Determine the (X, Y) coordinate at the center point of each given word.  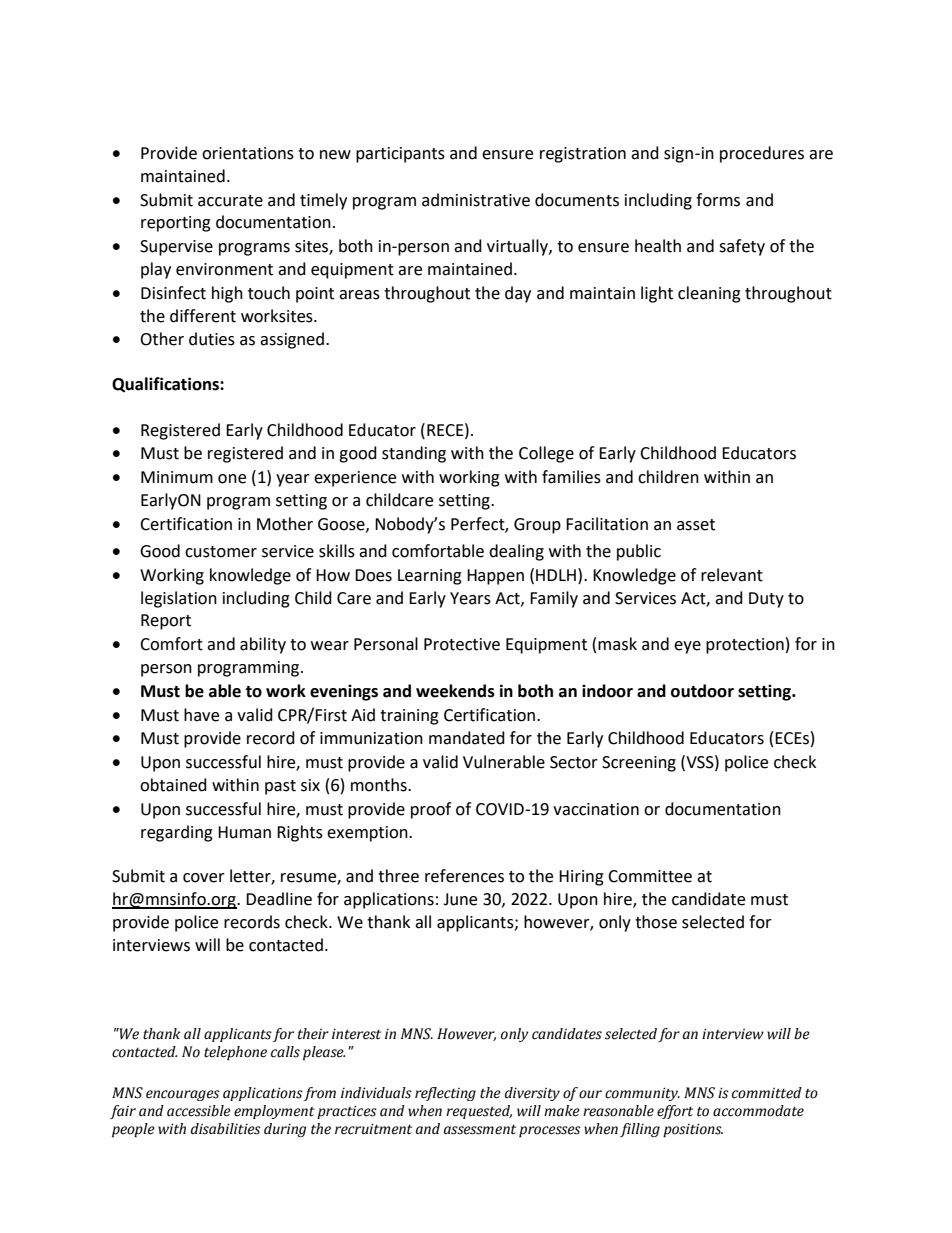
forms (718, 200)
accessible (199, 1111)
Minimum (177, 477)
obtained (173, 785)
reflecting (445, 1094)
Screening (639, 764)
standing (414, 454)
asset (696, 525)
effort (675, 1112)
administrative (476, 200)
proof (431, 810)
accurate (230, 201)
